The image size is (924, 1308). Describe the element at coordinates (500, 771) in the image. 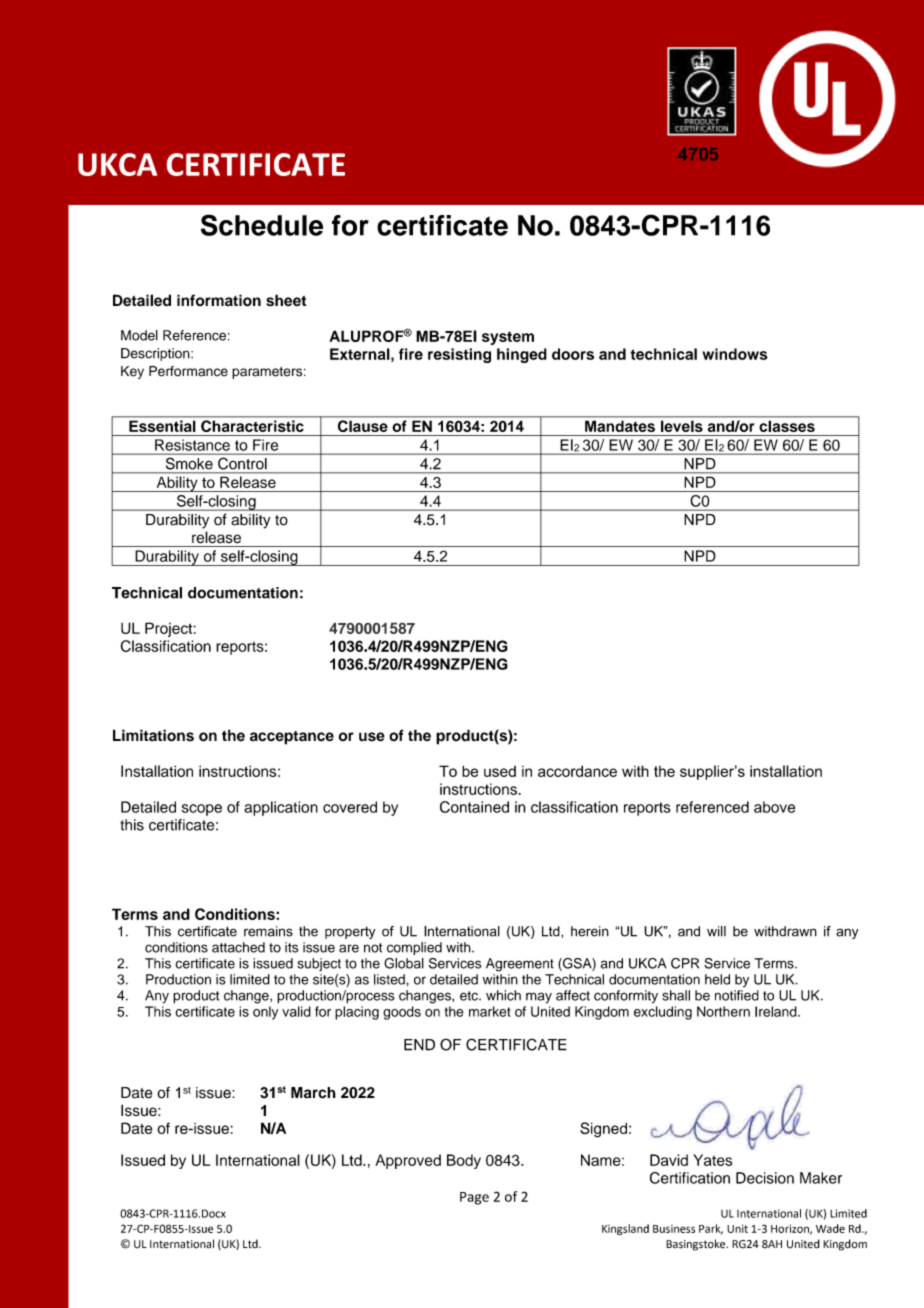

I see `used` at that location.
